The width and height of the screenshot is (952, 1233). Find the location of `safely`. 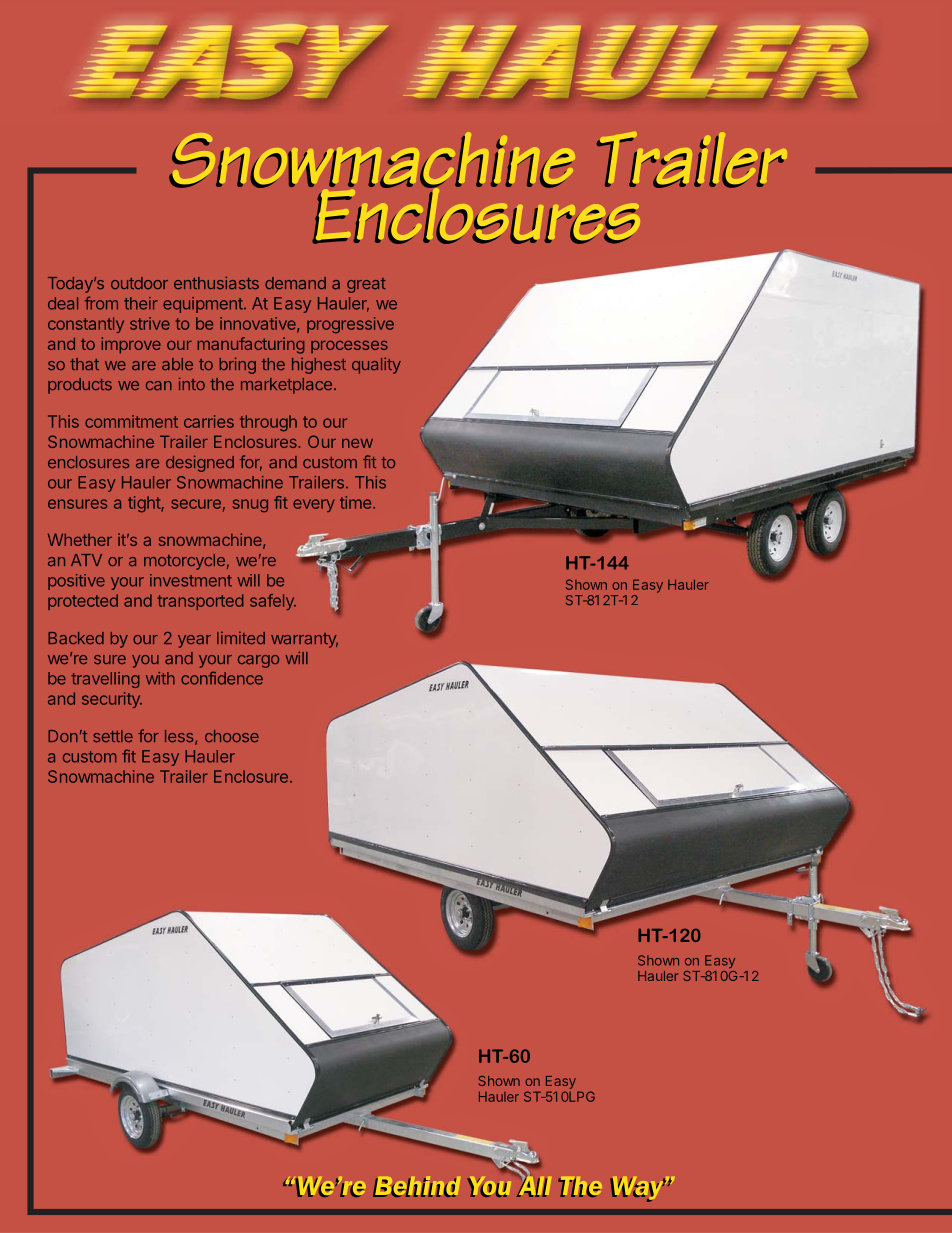

safely is located at coordinates (273, 602).
